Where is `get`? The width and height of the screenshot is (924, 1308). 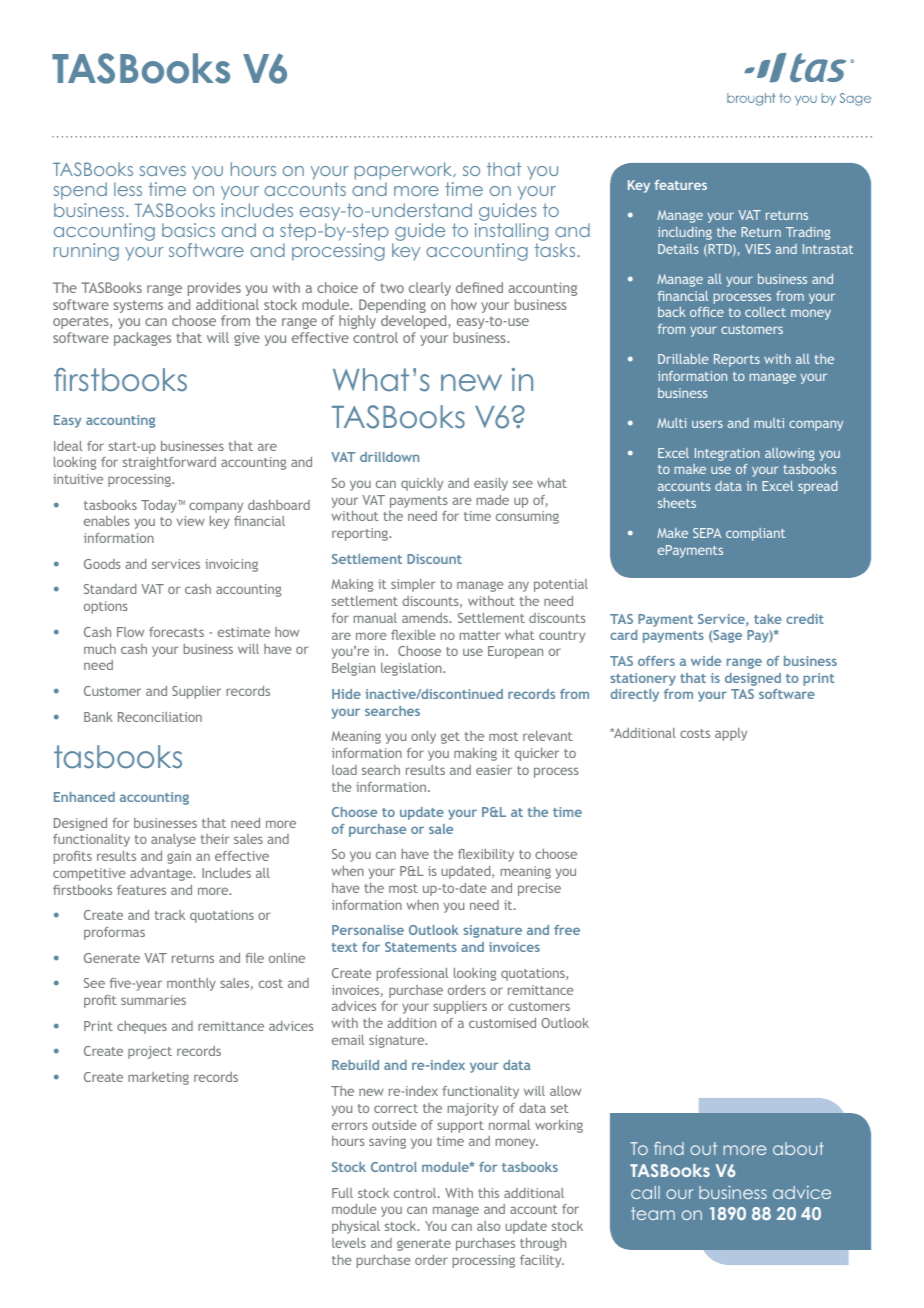 get is located at coordinates (450, 738).
